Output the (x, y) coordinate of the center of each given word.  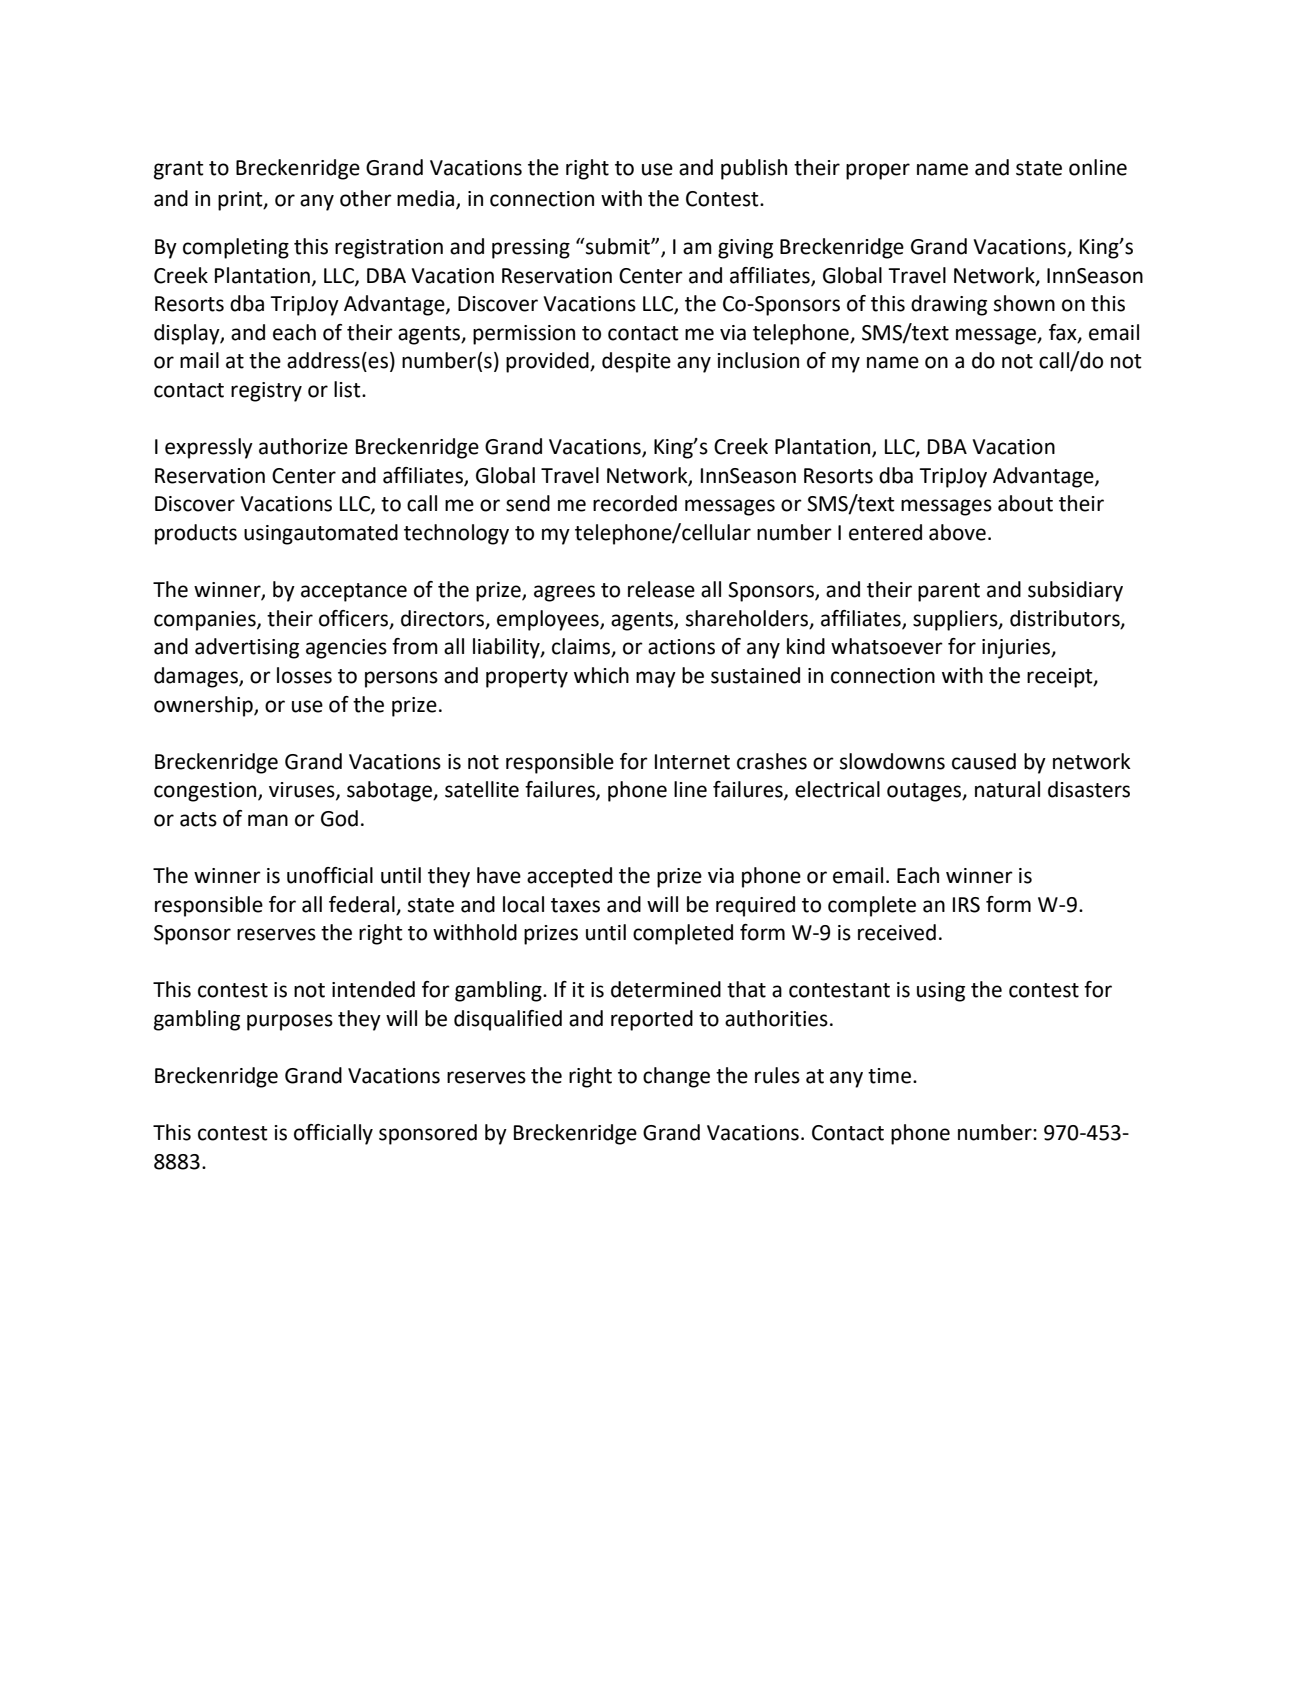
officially (333, 1134)
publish (754, 169)
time (891, 1076)
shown (1024, 303)
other (366, 198)
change (676, 1077)
